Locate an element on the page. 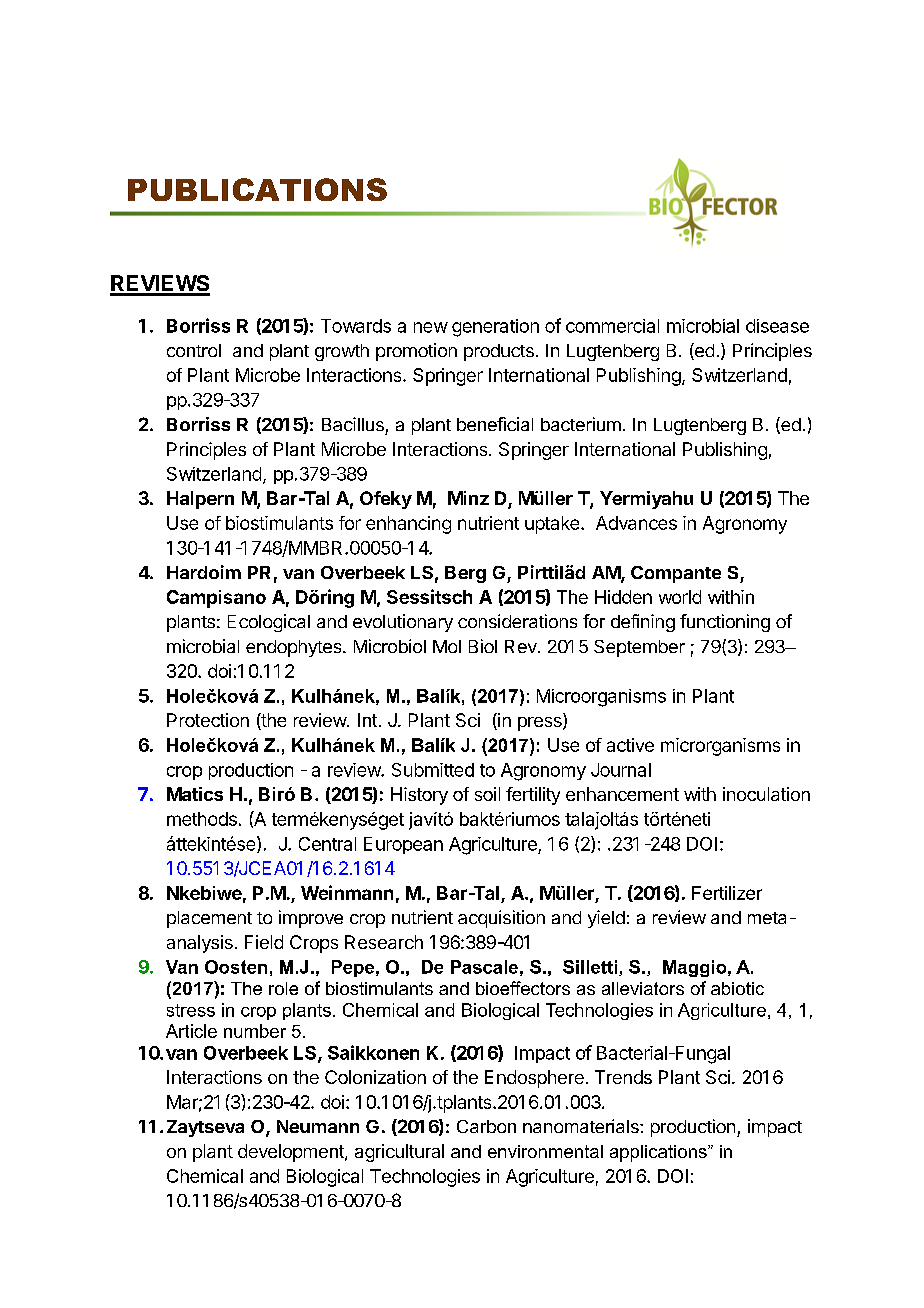  acquisition is located at coordinates (501, 919).
